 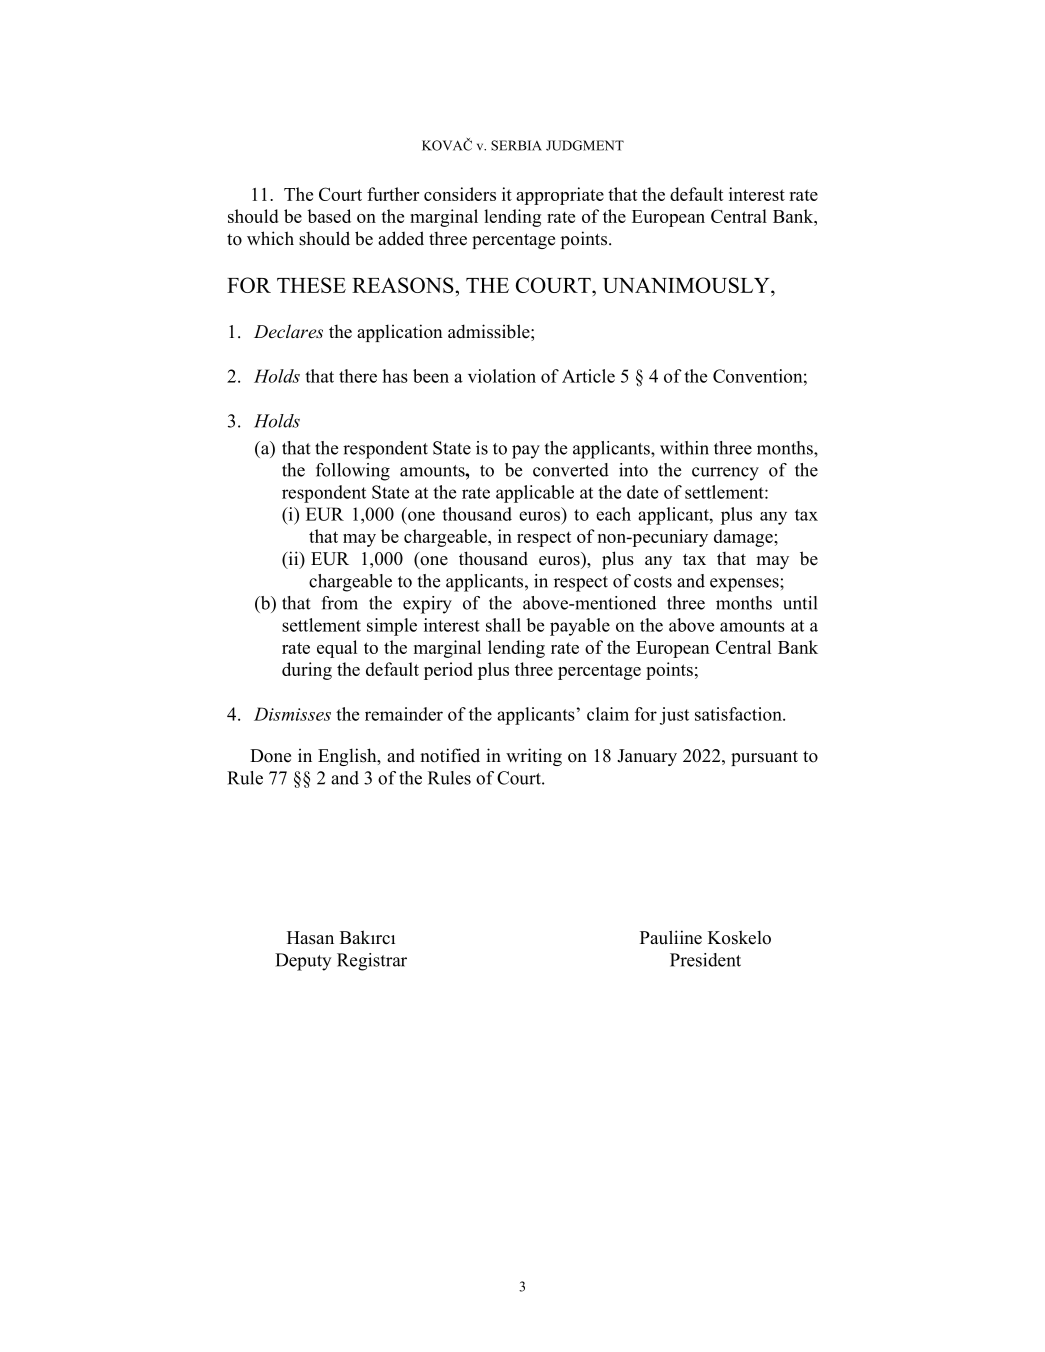 I want to click on damage, so click(x=744, y=538).
